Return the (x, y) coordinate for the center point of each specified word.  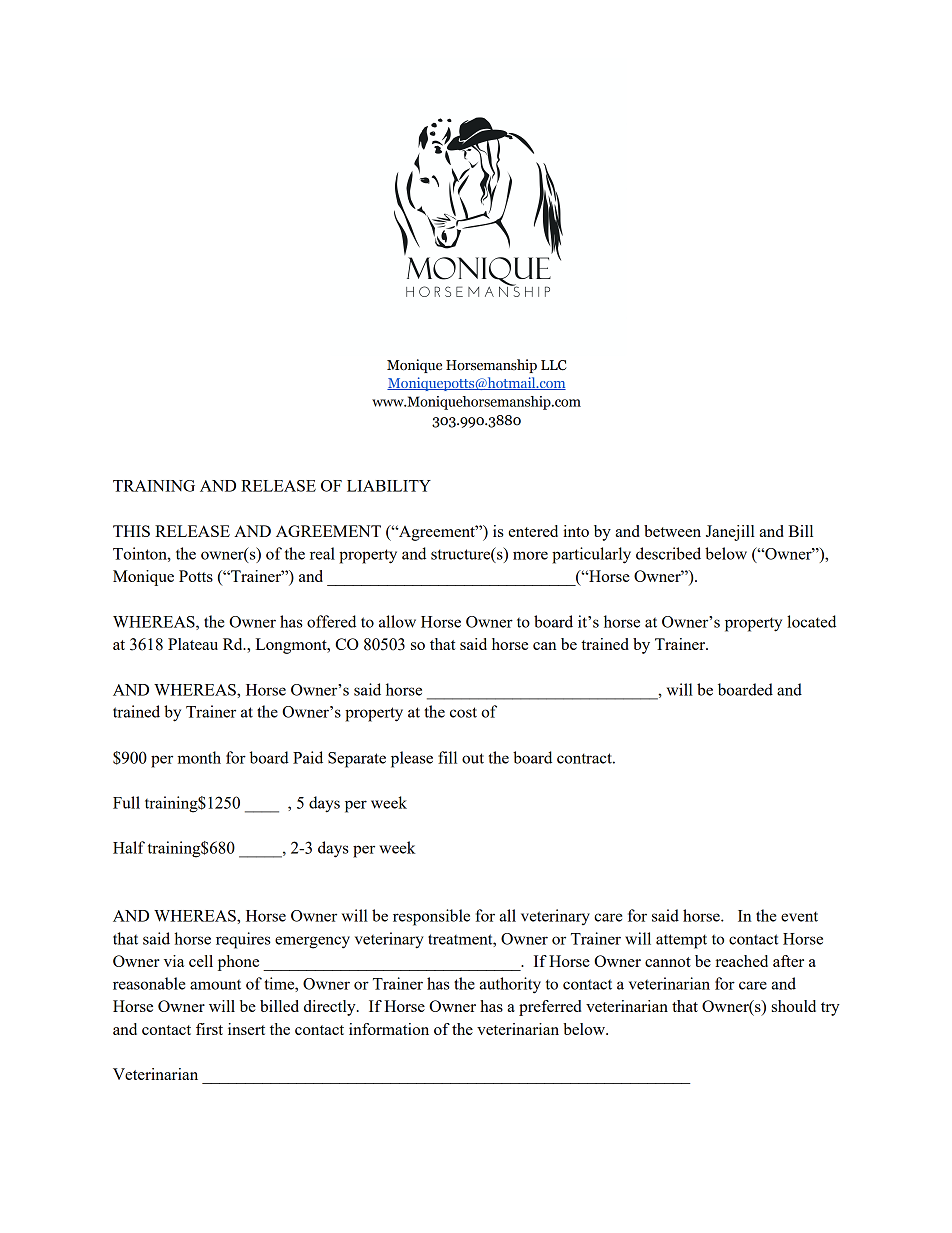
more (530, 555)
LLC (554, 365)
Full (126, 802)
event (799, 916)
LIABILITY (389, 486)
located (811, 621)
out (473, 758)
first (209, 1029)
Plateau (193, 644)
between (672, 531)
